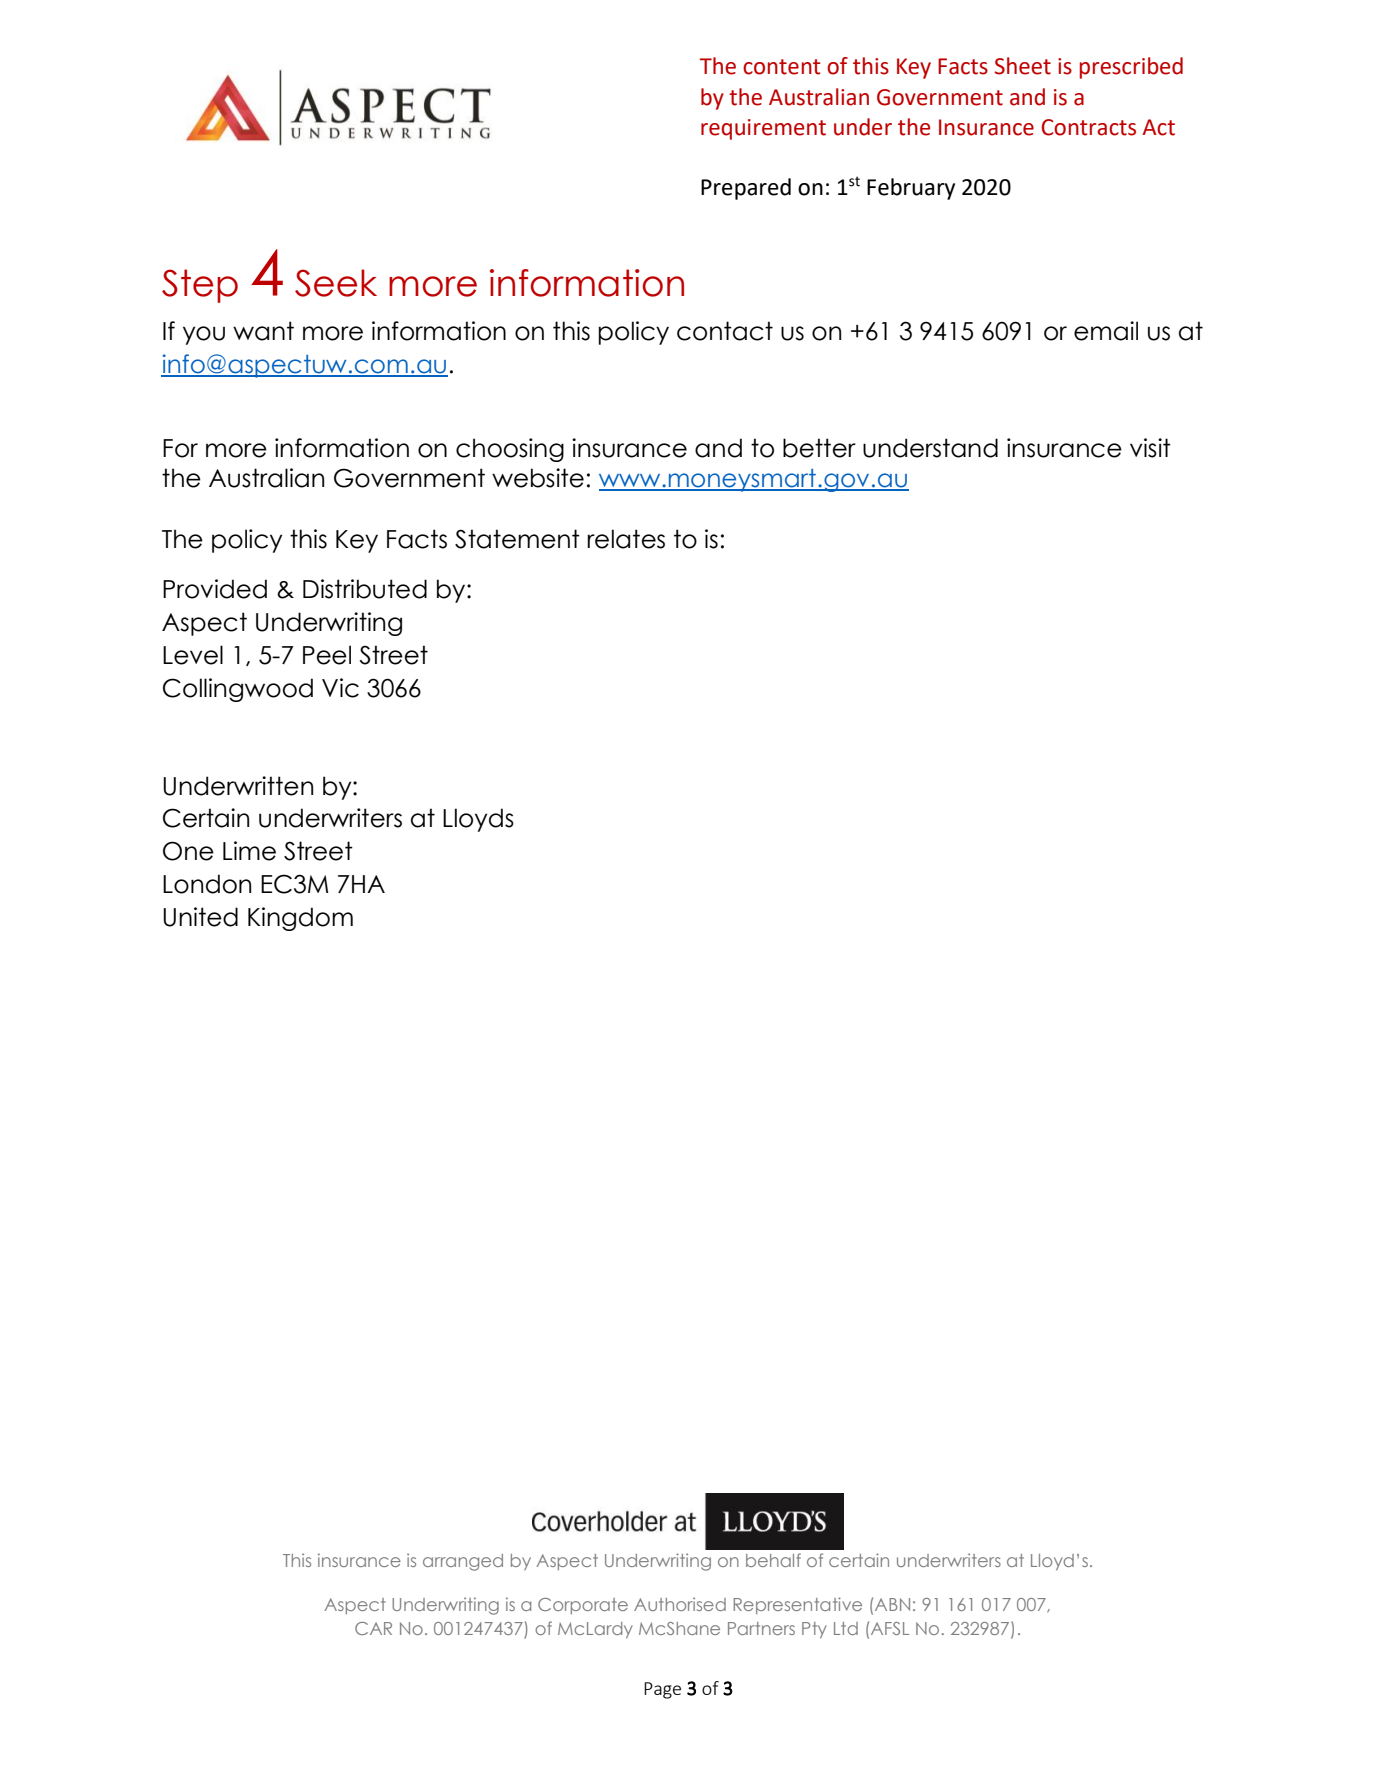 The height and width of the page is (1781, 1376). I want to click on requirement, so click(763, 129).
